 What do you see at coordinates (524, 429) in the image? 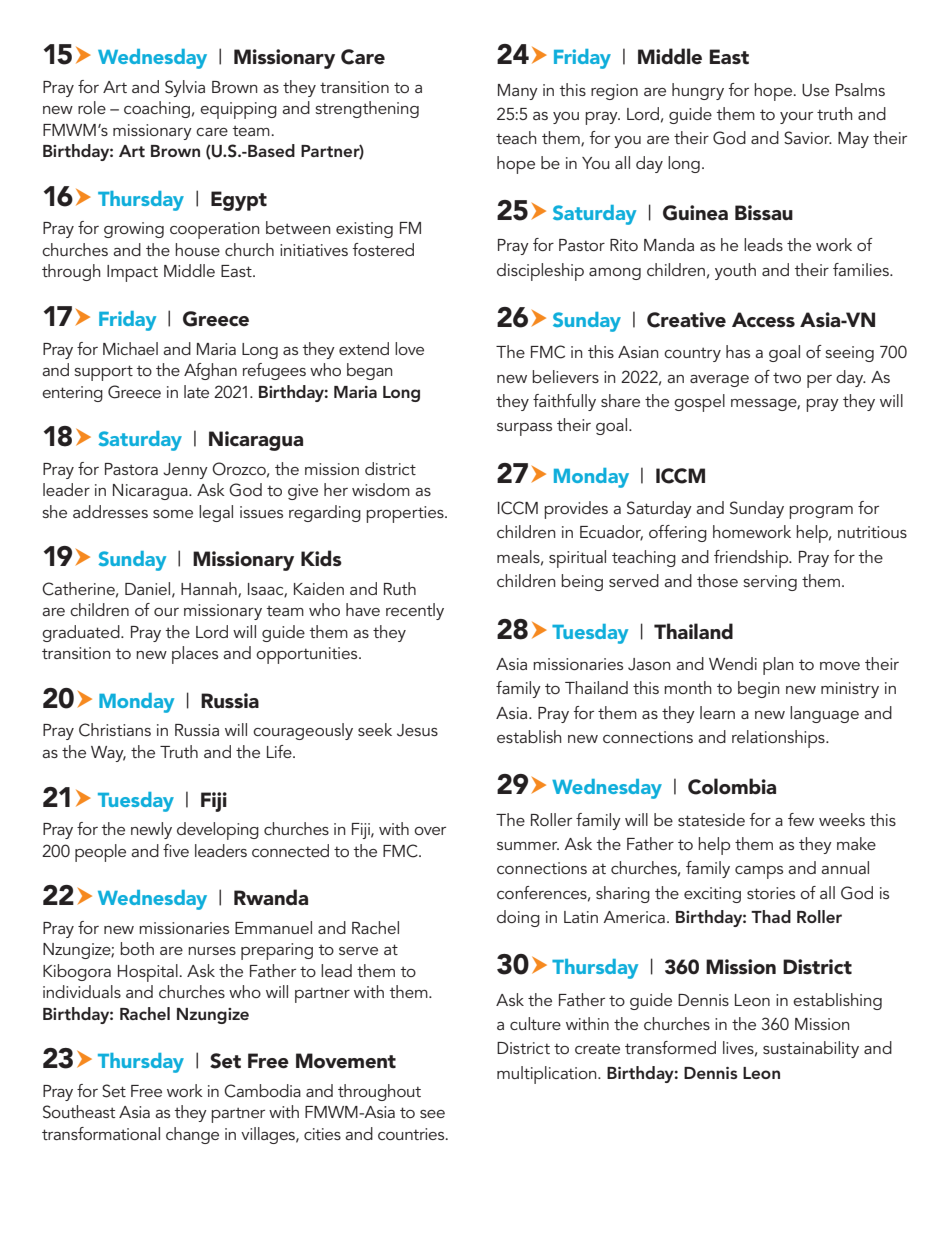
I see `surpass` at bounding box center [524, 429].
